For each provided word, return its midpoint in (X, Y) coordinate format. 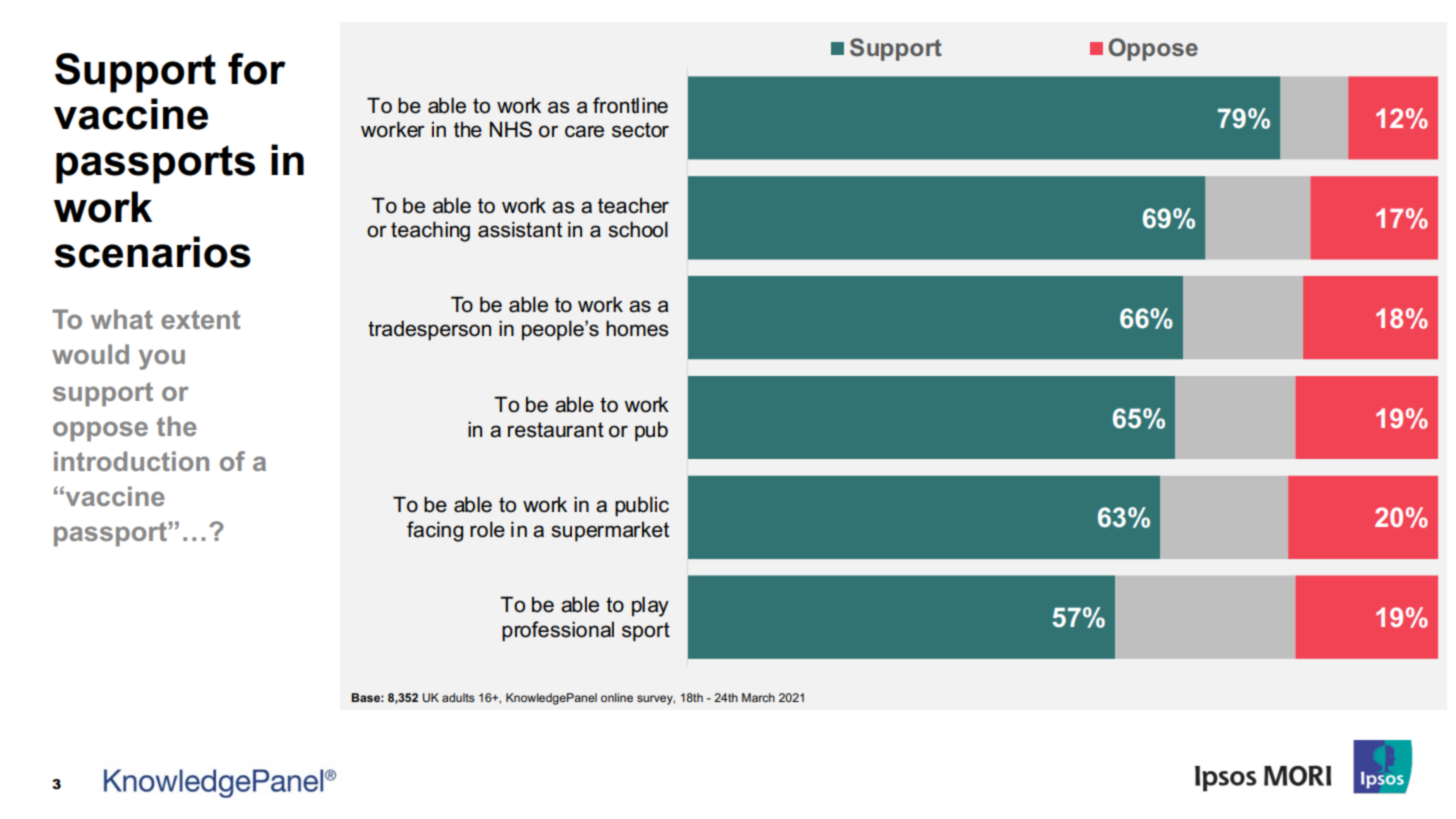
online (617, 697)
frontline (630, 105)
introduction (131, 461)
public (642, 506)
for (257, 69)
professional (558, 631)
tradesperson (429, 330)
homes (637, 328)
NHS (511, 129)
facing (435, 531)
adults (458, 697)
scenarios (152, 252)
